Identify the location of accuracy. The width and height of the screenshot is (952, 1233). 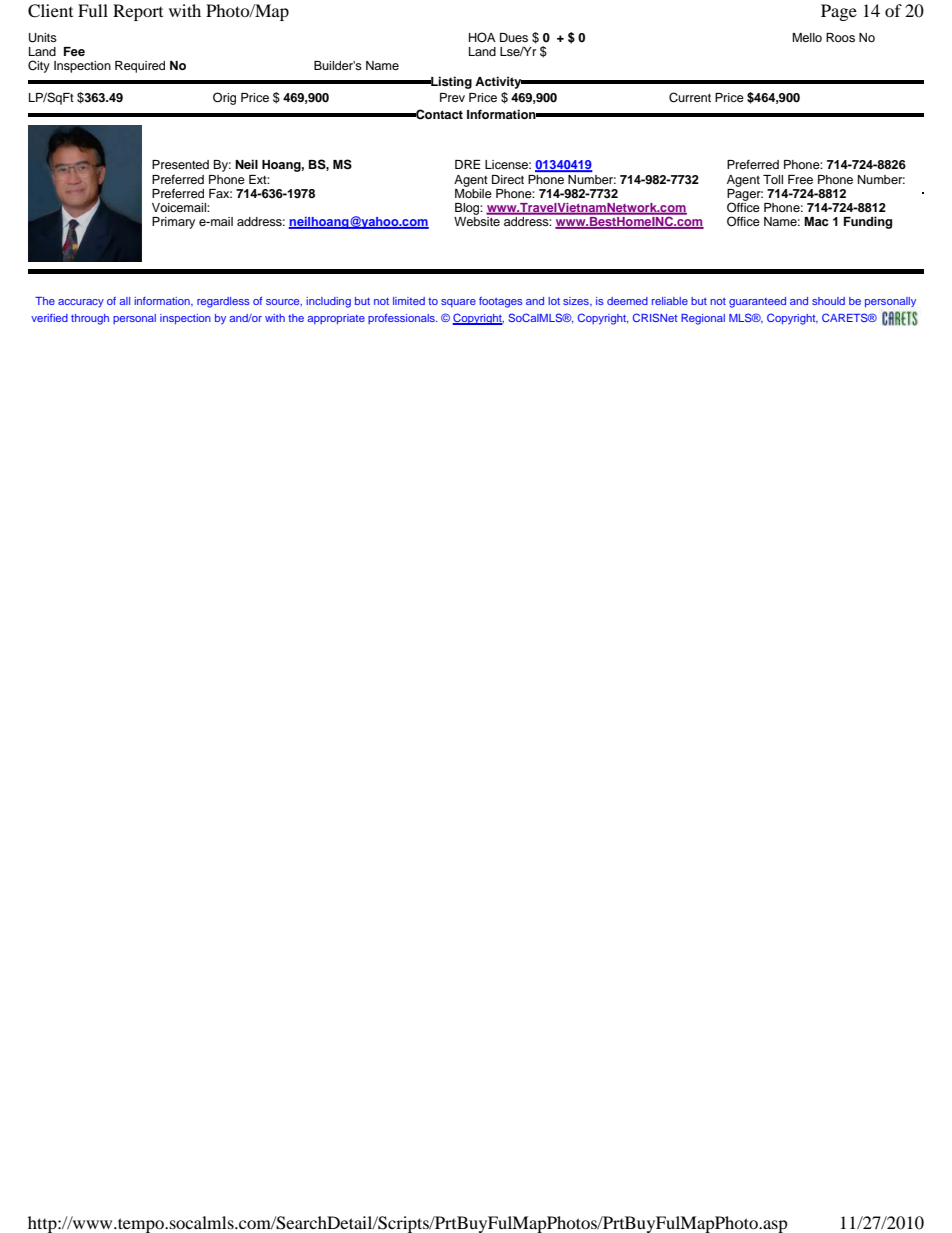
(81, 303).
